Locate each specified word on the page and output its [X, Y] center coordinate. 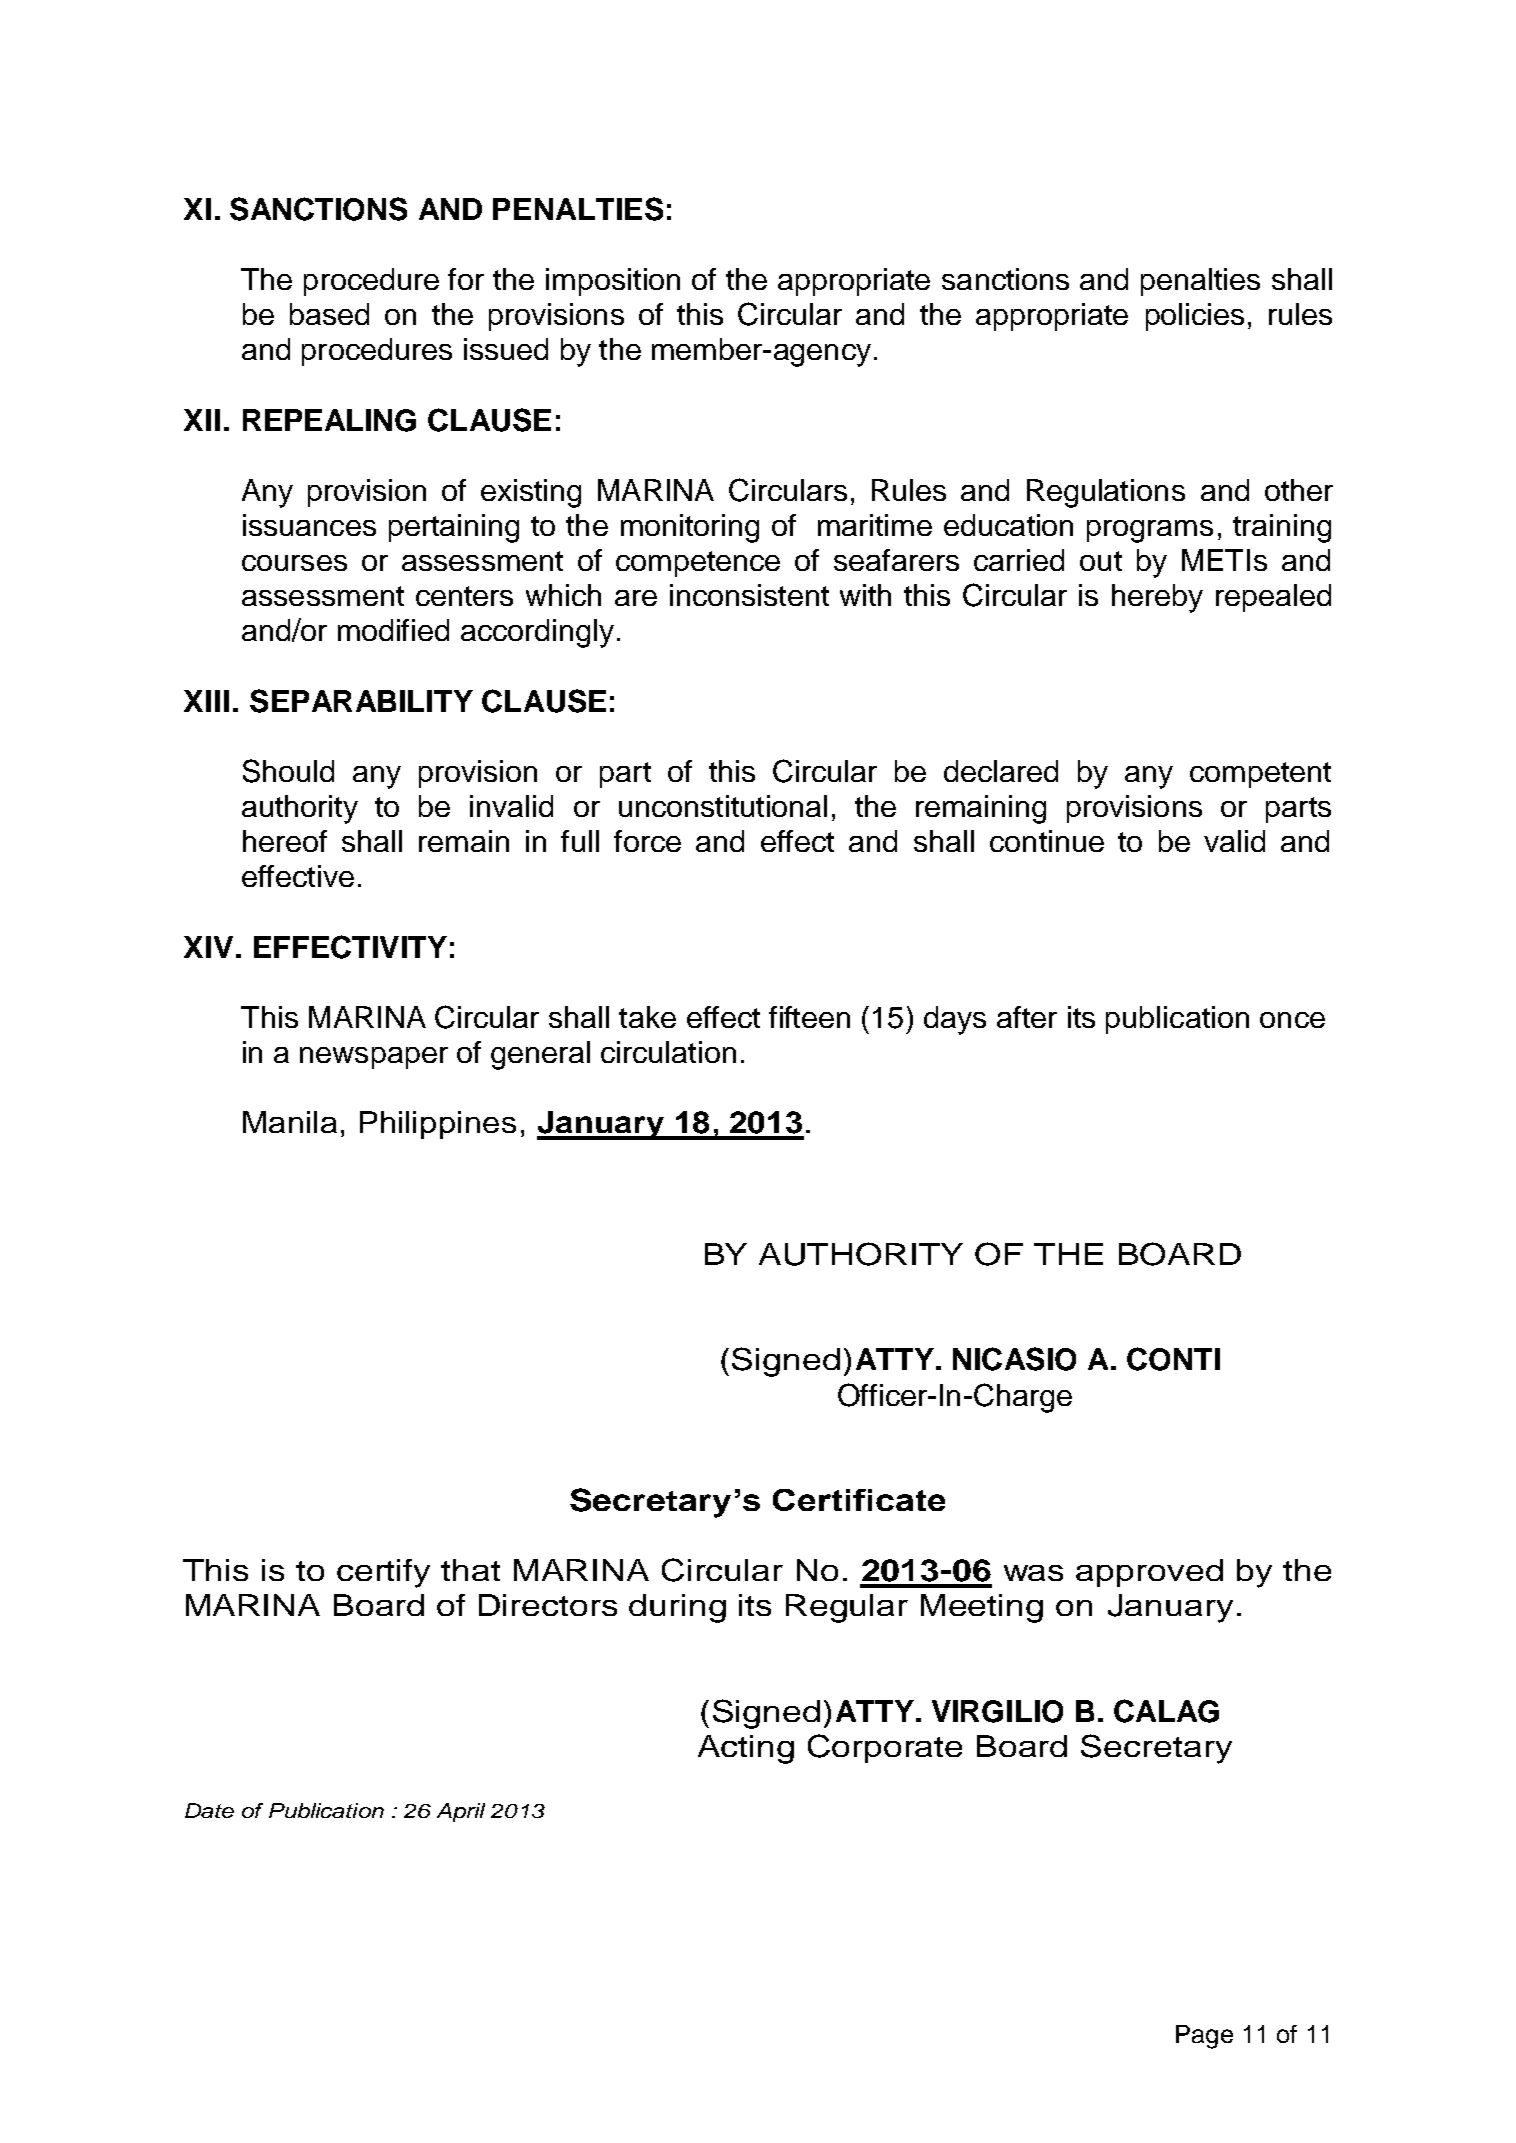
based [329, 314]
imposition [613, 282]
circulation [668, 1052]
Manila [290, 1122]
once [1292, 1020]
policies [1195, 317]
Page [1204, 2037]
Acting [746, 1749]
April [461, 1812]
